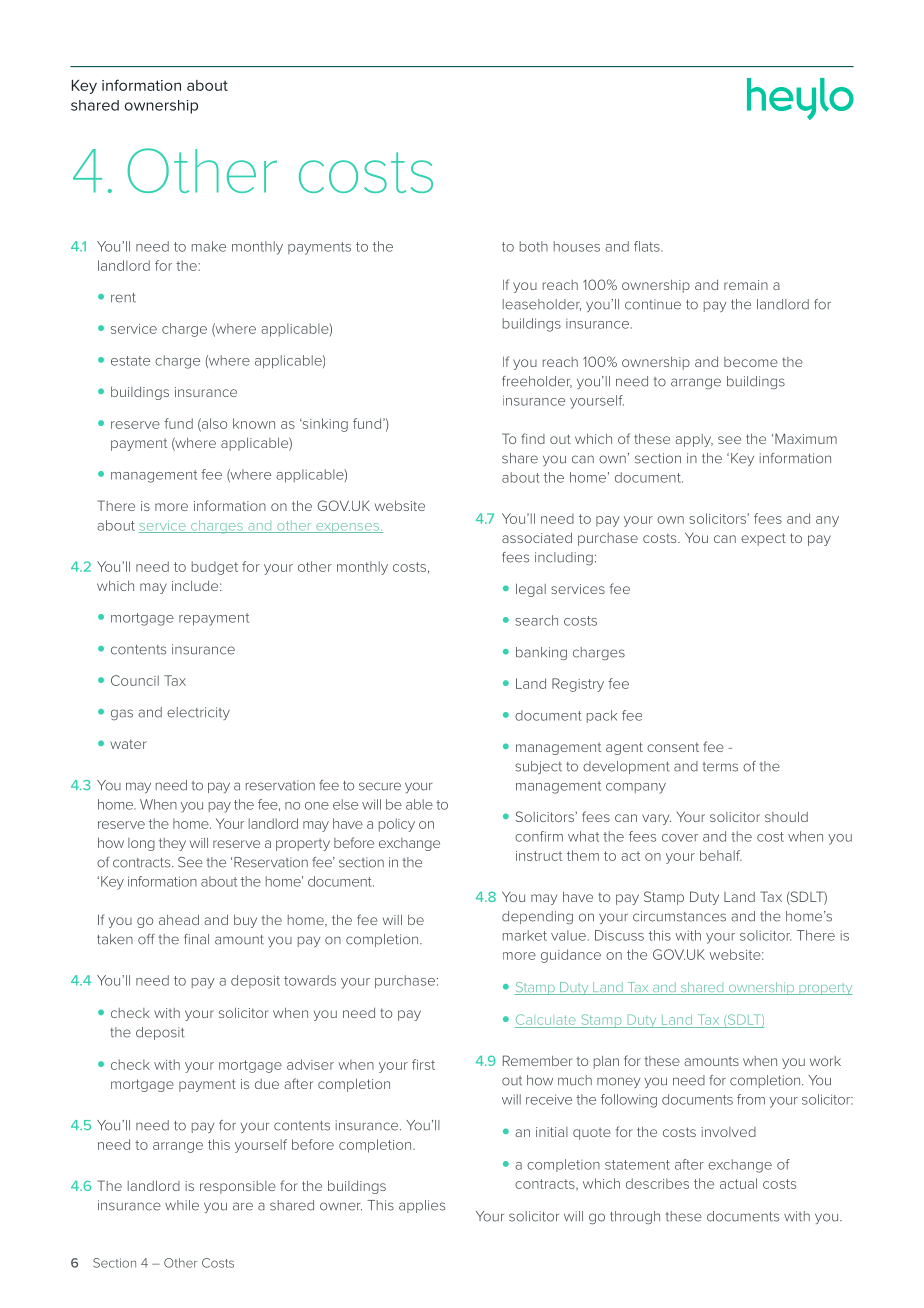  I want to click on make, so click(209, 246).
